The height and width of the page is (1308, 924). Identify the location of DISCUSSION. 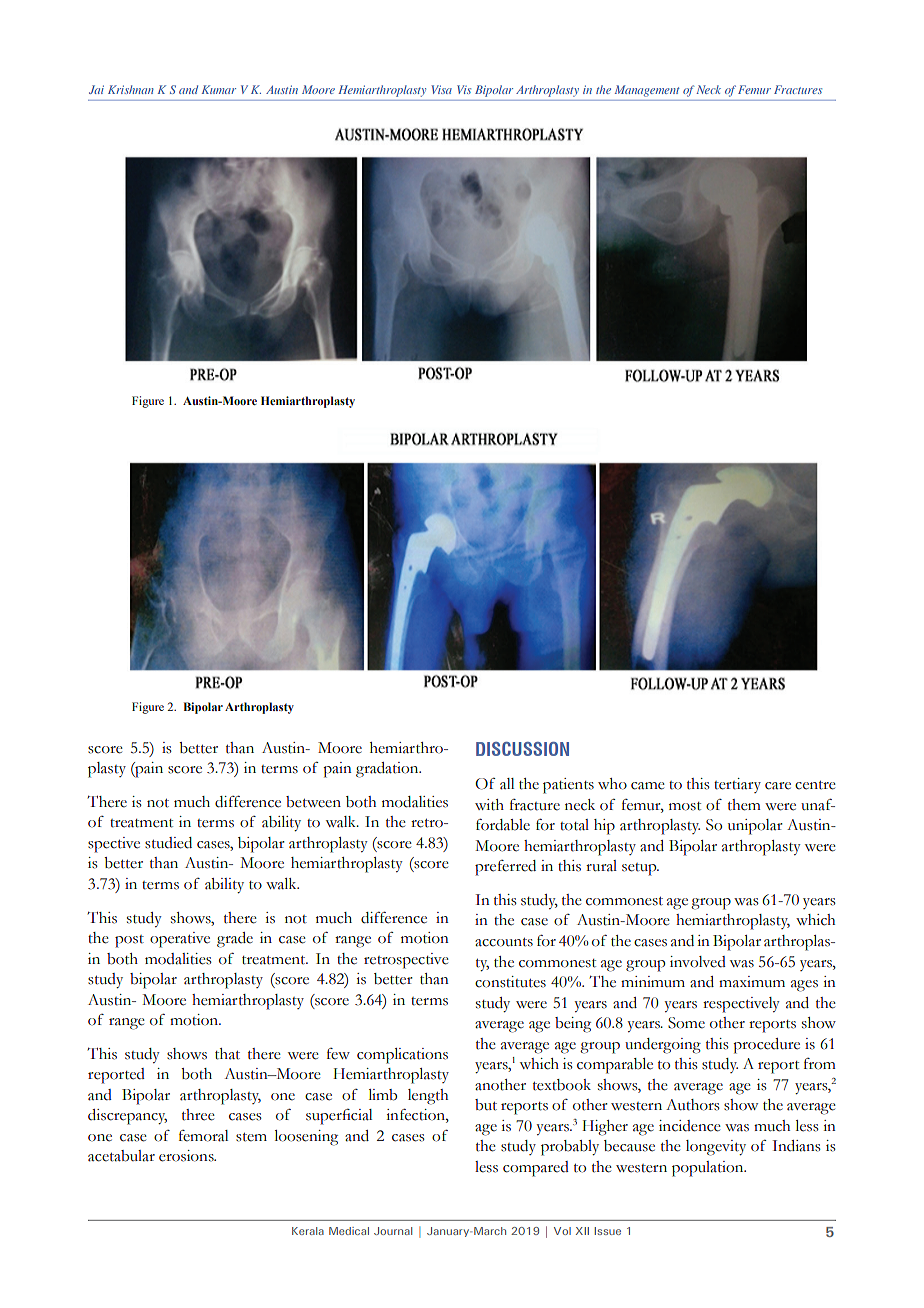
(522, 749).
